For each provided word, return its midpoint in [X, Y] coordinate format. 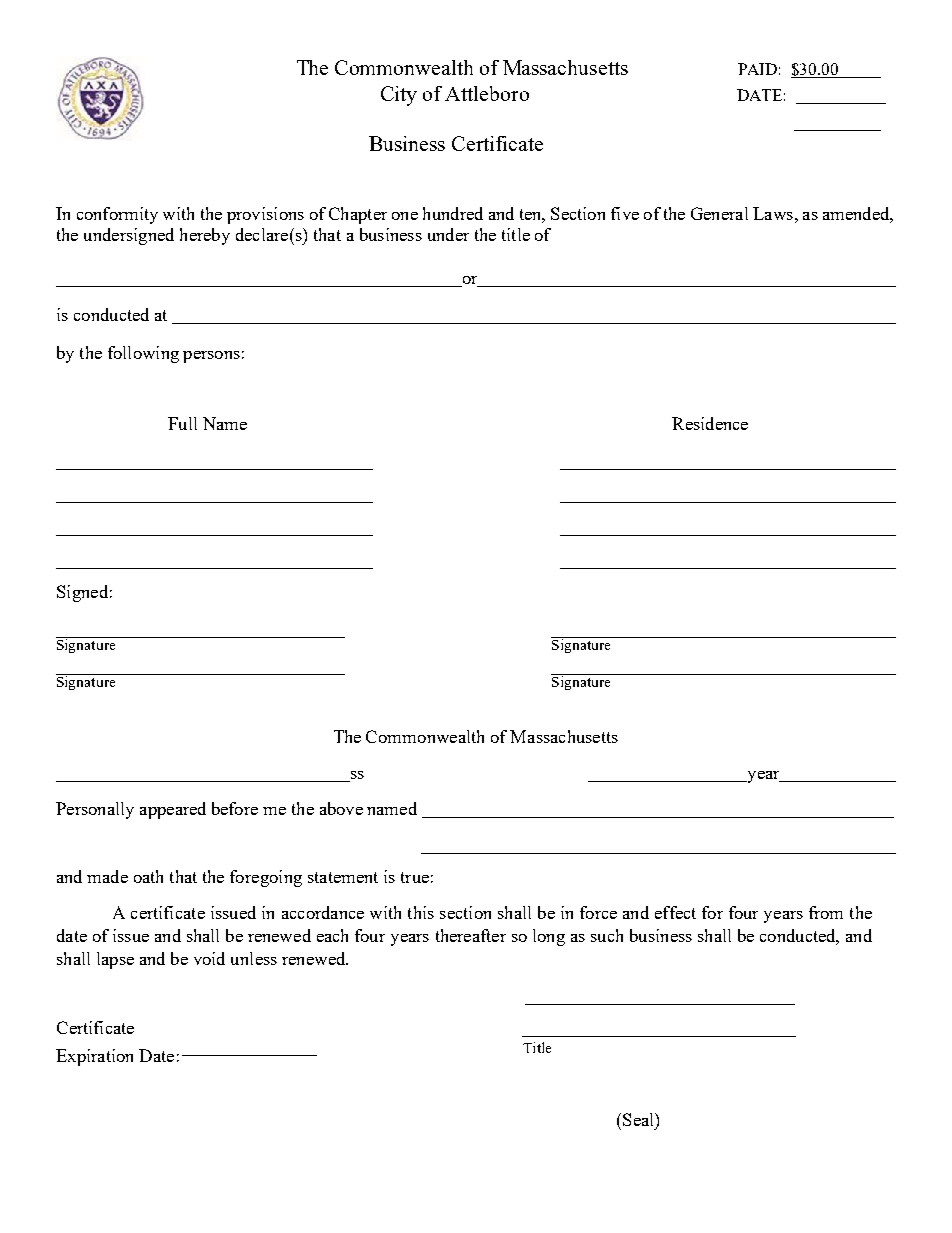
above [341, 808]
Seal [639, 1119]
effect [675, 912]
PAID [757, 69]
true [415, 877]
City [399, 96]
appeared [173, 810]
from [826, 912]
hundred [453, 213]
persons [211, 357]
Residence [710, 423]
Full [182, 423]
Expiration [94, 1057]
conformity [117, 215]
